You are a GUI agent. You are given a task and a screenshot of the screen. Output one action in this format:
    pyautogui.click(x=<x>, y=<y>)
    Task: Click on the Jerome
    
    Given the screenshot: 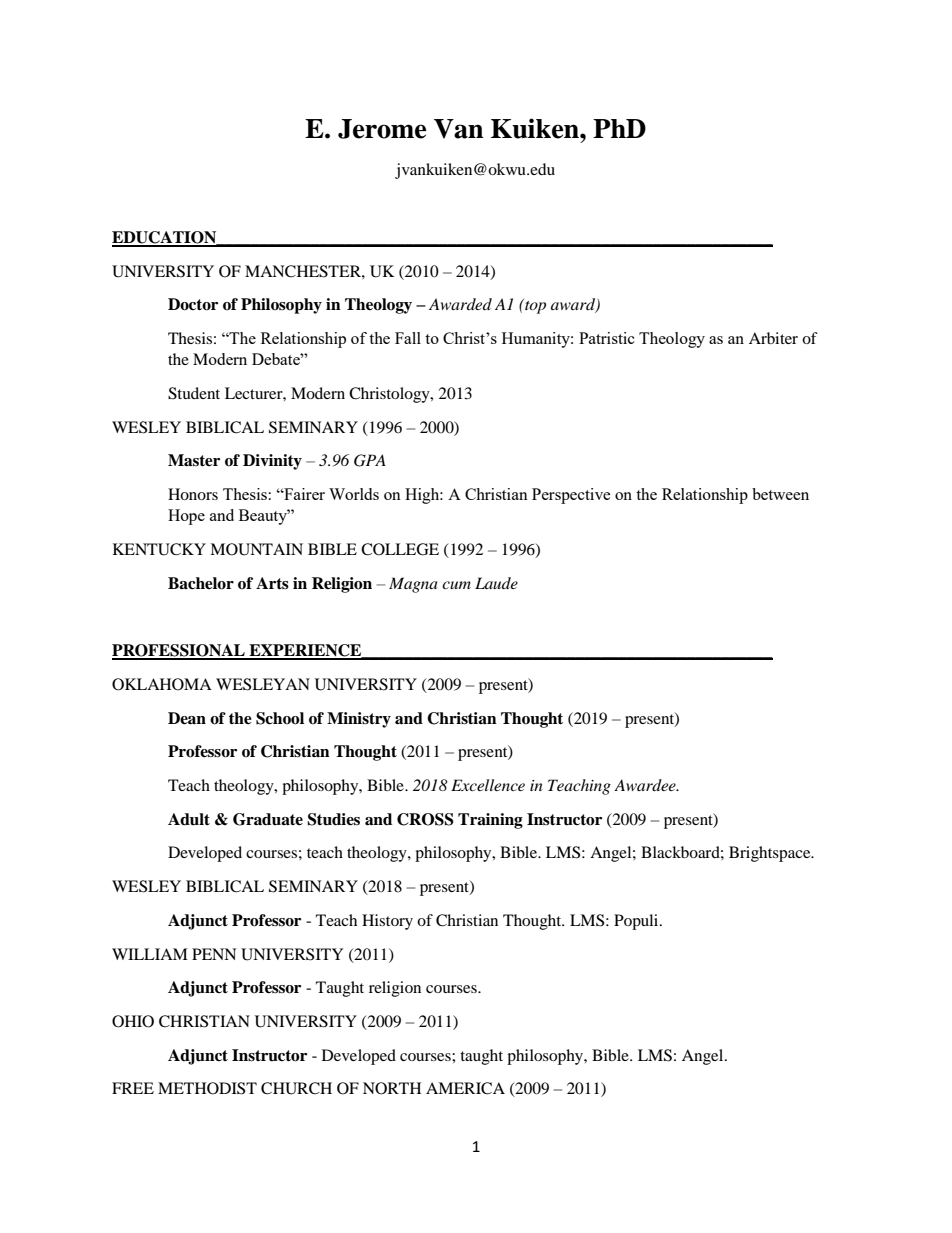 What is the action you would take?
    pyautogui.click(x=382, y=129)
